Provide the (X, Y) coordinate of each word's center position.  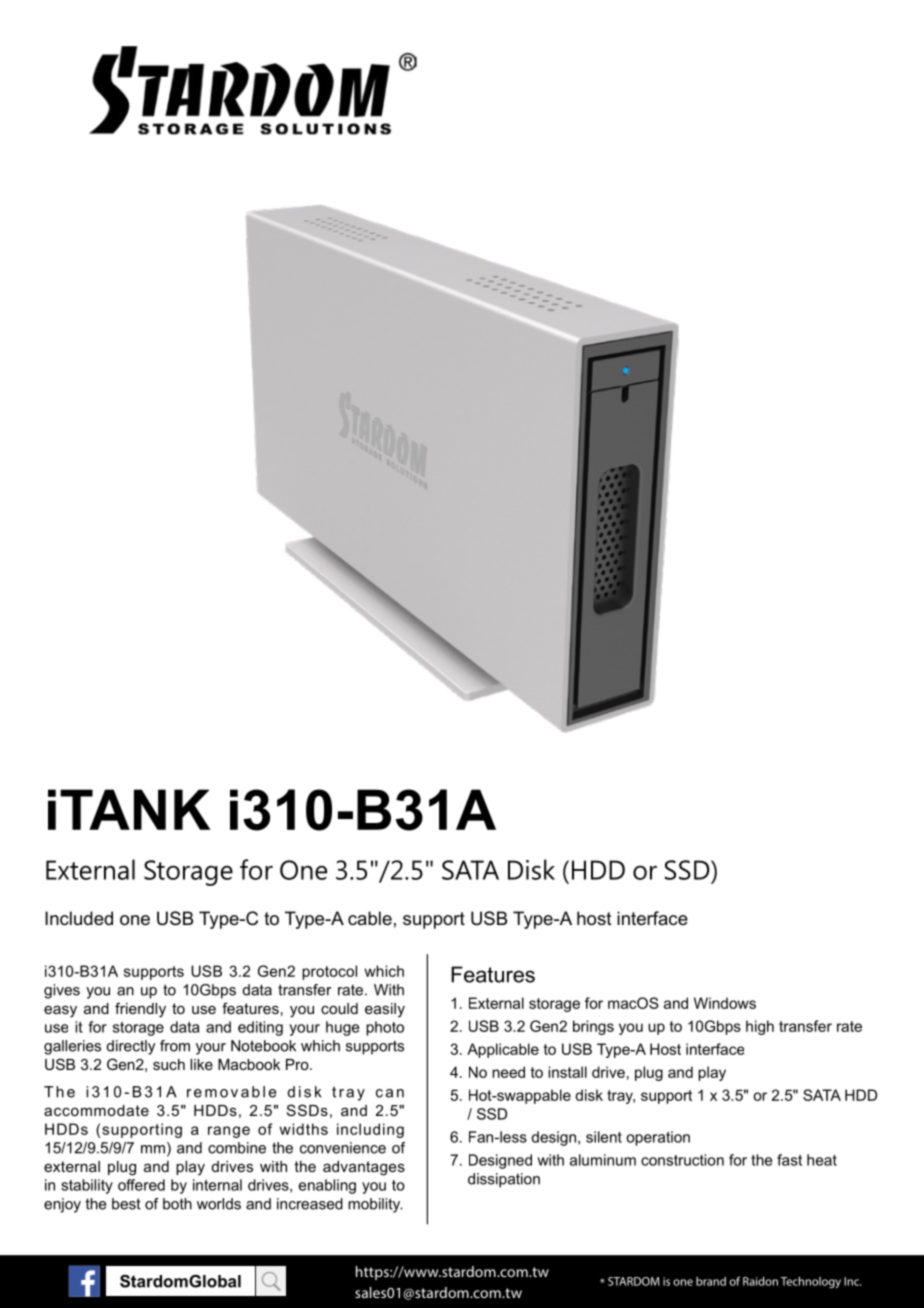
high (760, 1027)
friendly (140, 1010)
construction (682, 1160)
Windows (725, 1003)
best (126, 1204)
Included (79, 918)
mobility (375, 1205)
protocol (329, 972)
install (567, 1072)
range (229, 1132)
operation (658, 1138)
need (508, 1072)
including (370, 1130)
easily (385, 1010)
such (169, 1064)
